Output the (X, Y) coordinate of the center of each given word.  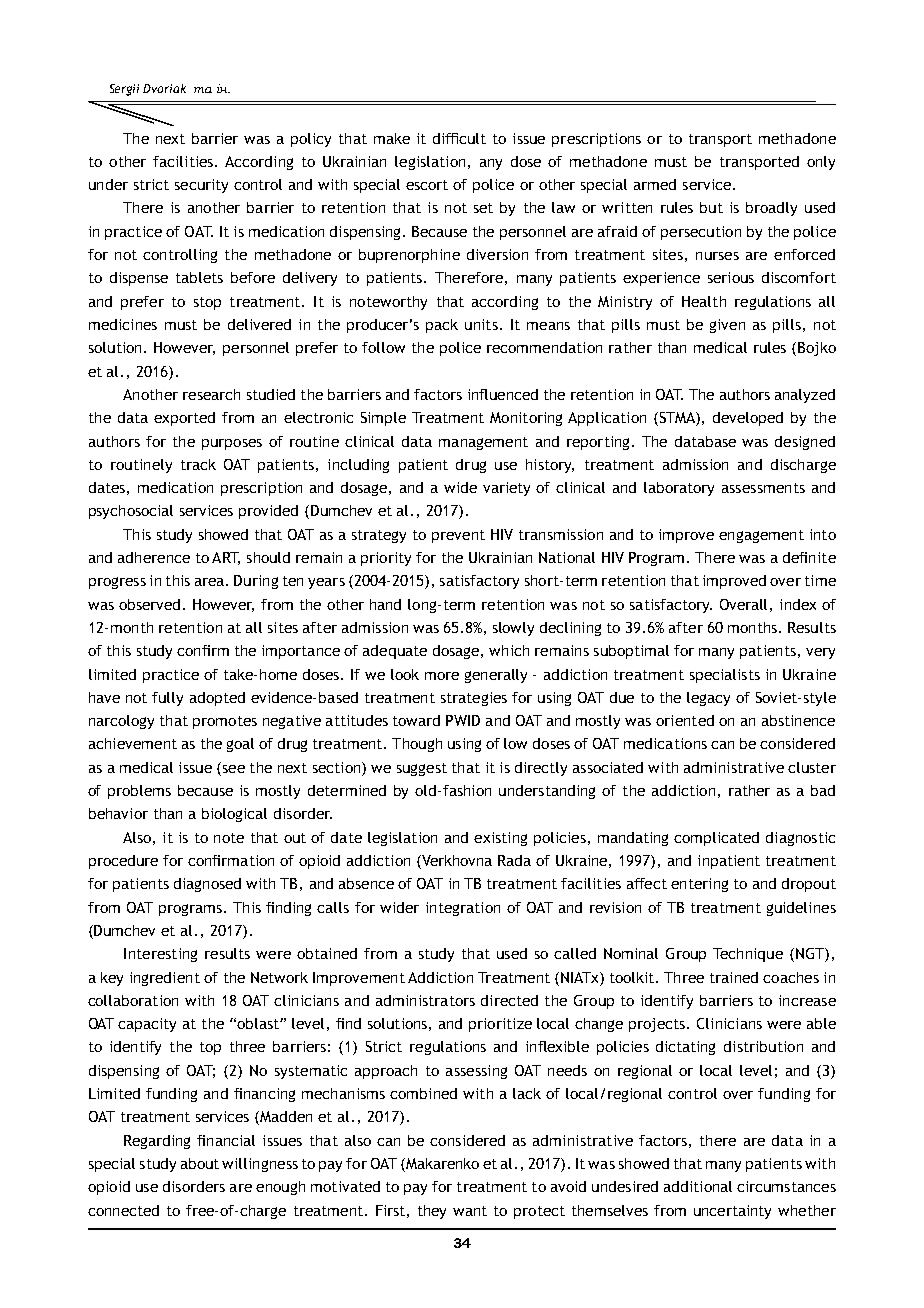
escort (427, 185)
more (442, 676)
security (201, 186)
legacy (708, 699)
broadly (771, 209)
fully (167, 699)
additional (698, 1186)
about (200, 1163)
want (470, 1211)
